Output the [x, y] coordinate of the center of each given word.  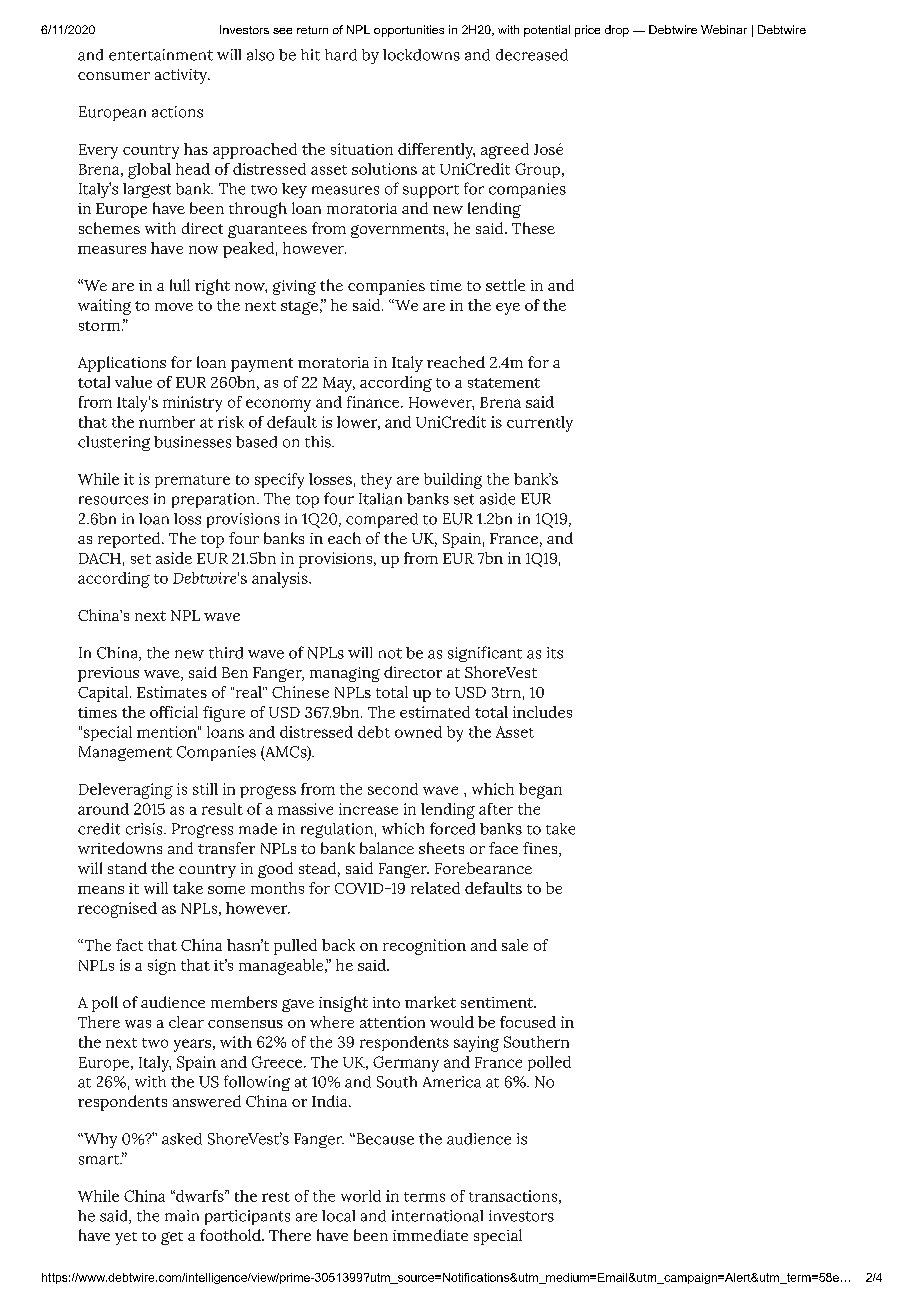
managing [345, 674]
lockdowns [421, 55]
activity [182, 76]
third [226, 653]
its [555, 653]
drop [617, 31]
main [182, 1216]
